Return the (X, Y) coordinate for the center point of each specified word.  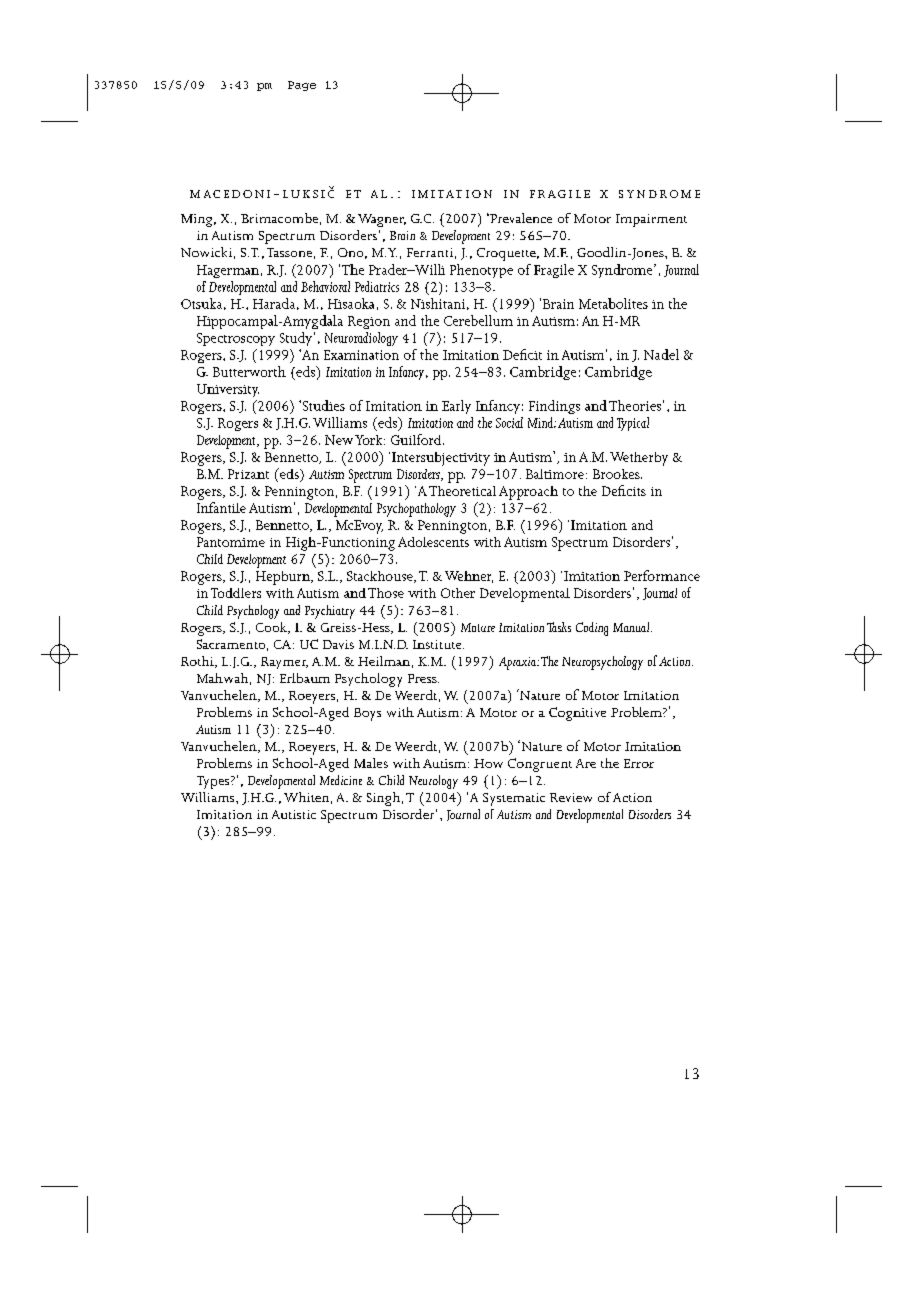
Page (302, 86)
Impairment (651, 220)
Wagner (382, 220)
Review (571, 797)
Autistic (294, 814)
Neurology (433, 782)
